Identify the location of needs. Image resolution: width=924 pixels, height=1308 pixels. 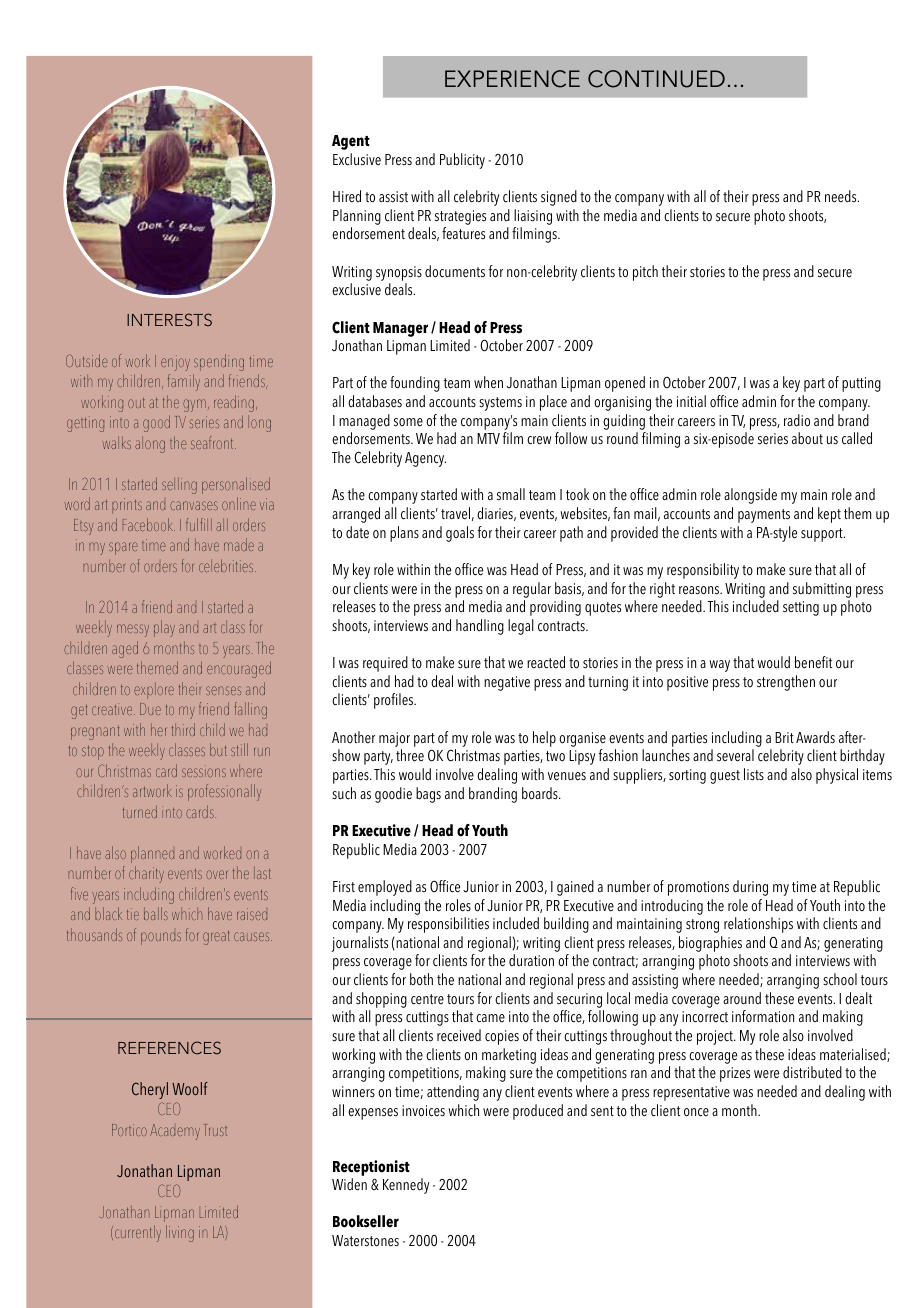
(842, 196).
